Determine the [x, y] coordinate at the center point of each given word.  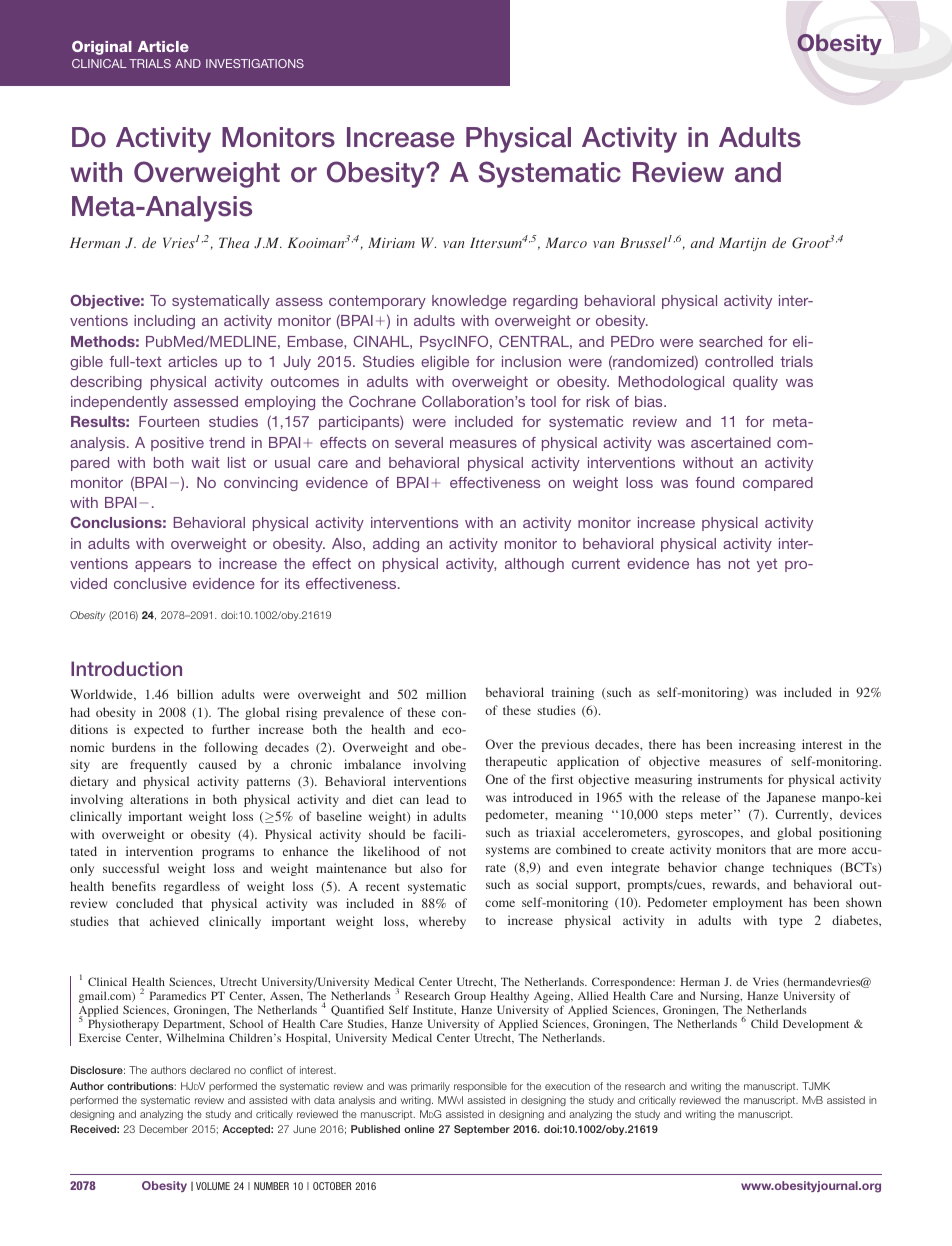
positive [177, 444]
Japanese [791, 798]
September [482, 1130]
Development [816, 1025]
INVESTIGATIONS [255, 63]
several [419, 442]
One [496, 779]
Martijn [742, 244]
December [164, 1129]
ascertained [731, 442]
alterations [159, 799]
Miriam [391, 242]
